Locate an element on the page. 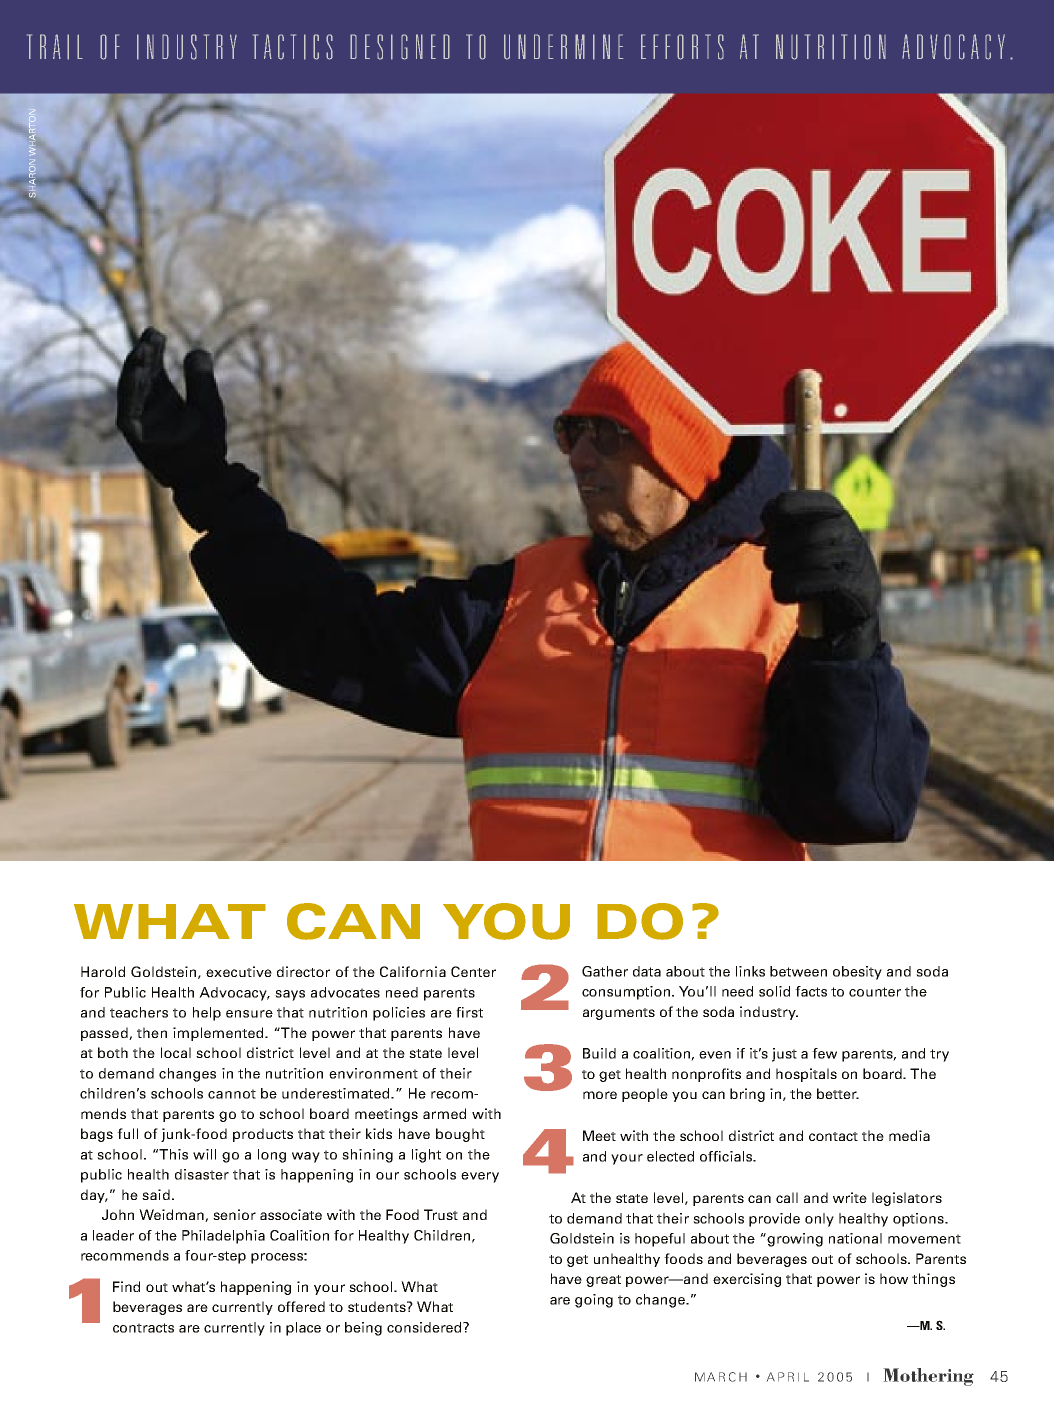 This image has height=1410, width=1054. contracts is located at coordinates (143, 1328).
